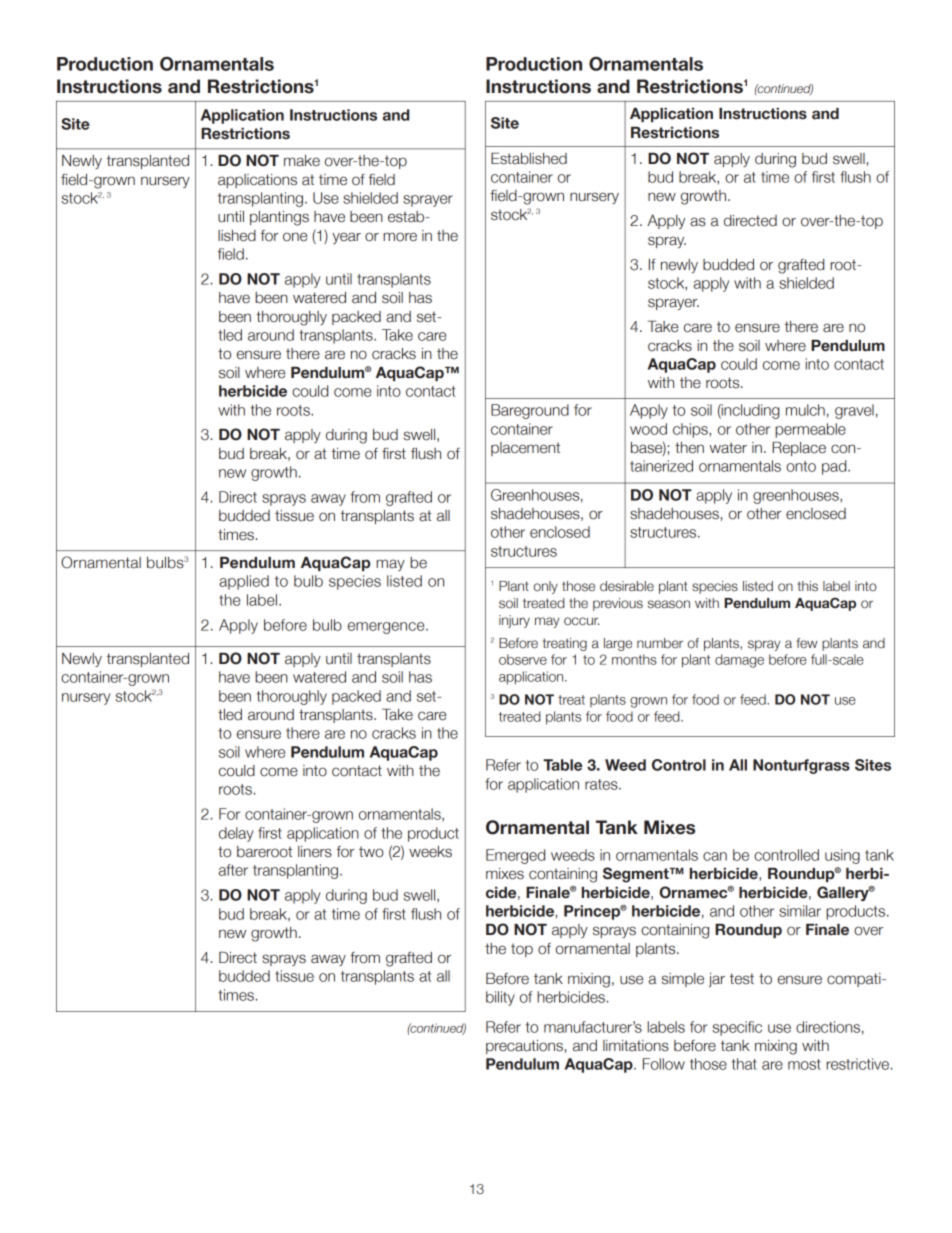  I want to click on more, so click(400, 237).
